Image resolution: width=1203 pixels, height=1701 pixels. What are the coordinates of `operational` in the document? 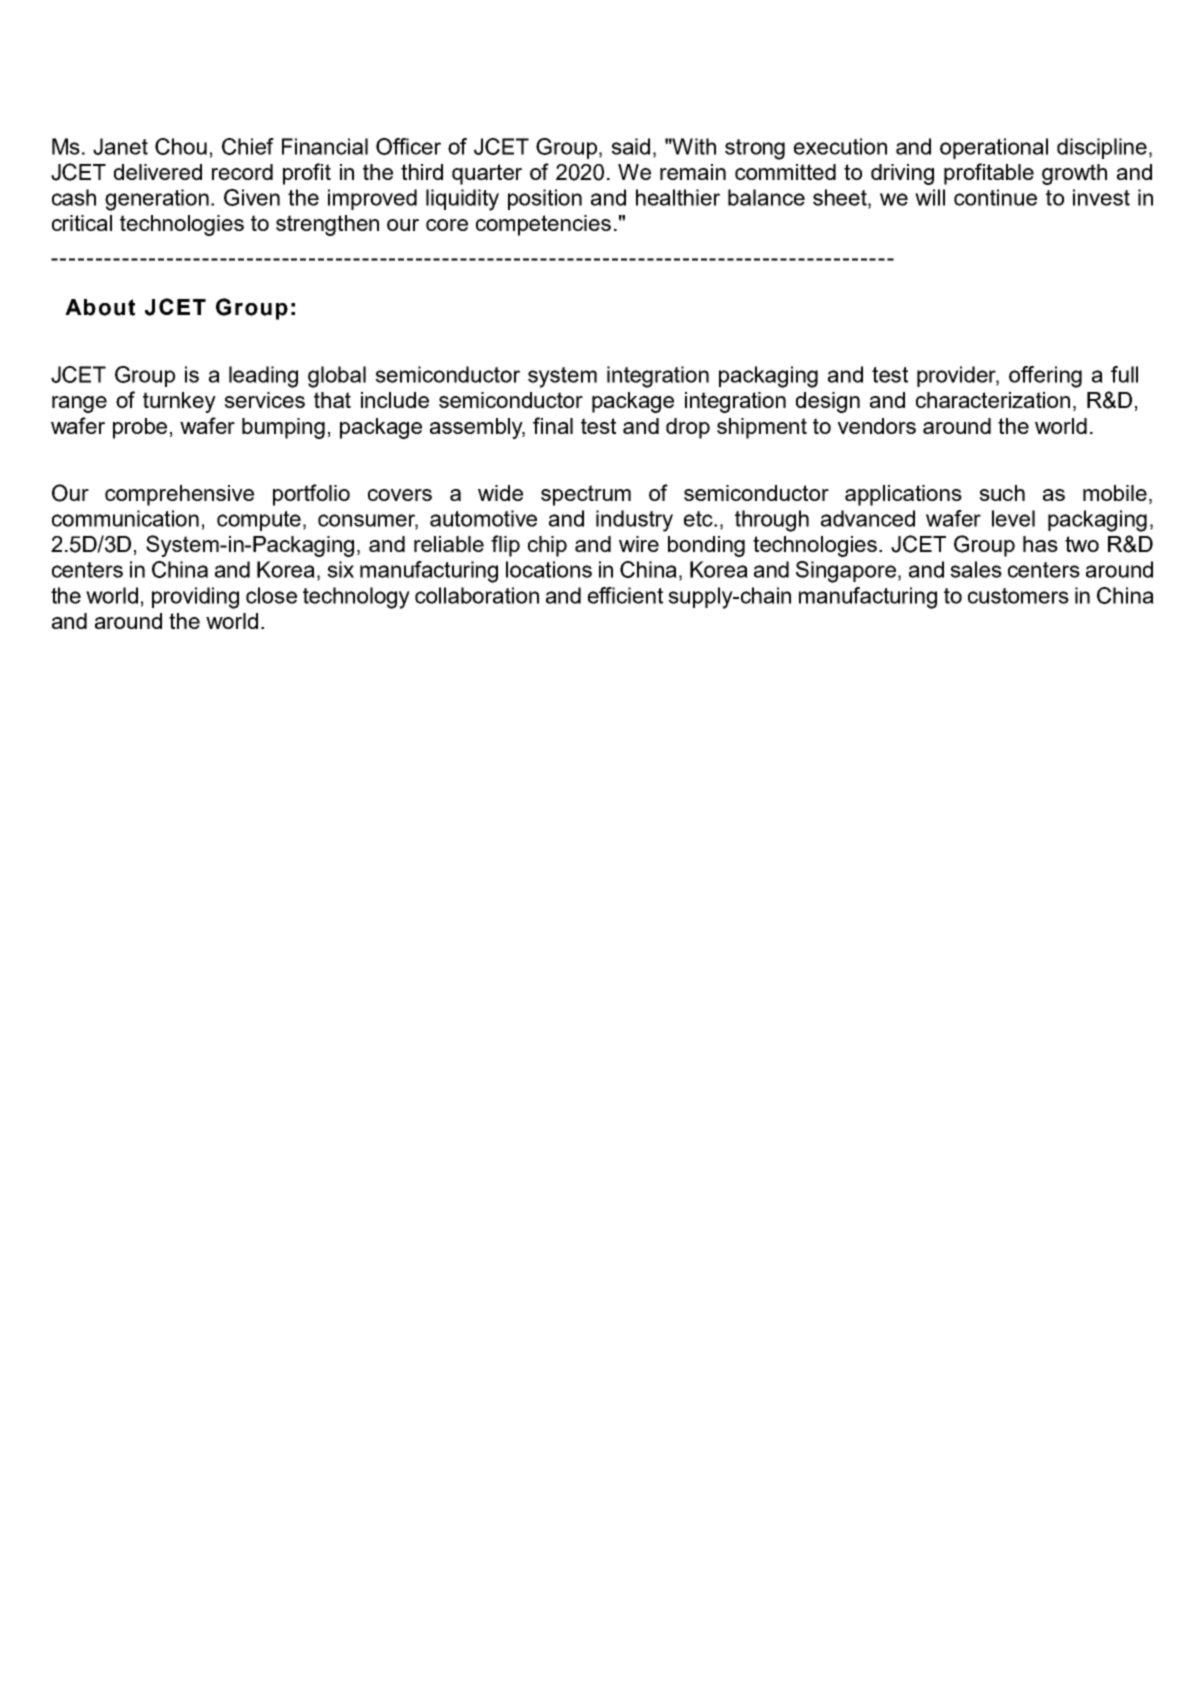 It's located at (994, 148).
